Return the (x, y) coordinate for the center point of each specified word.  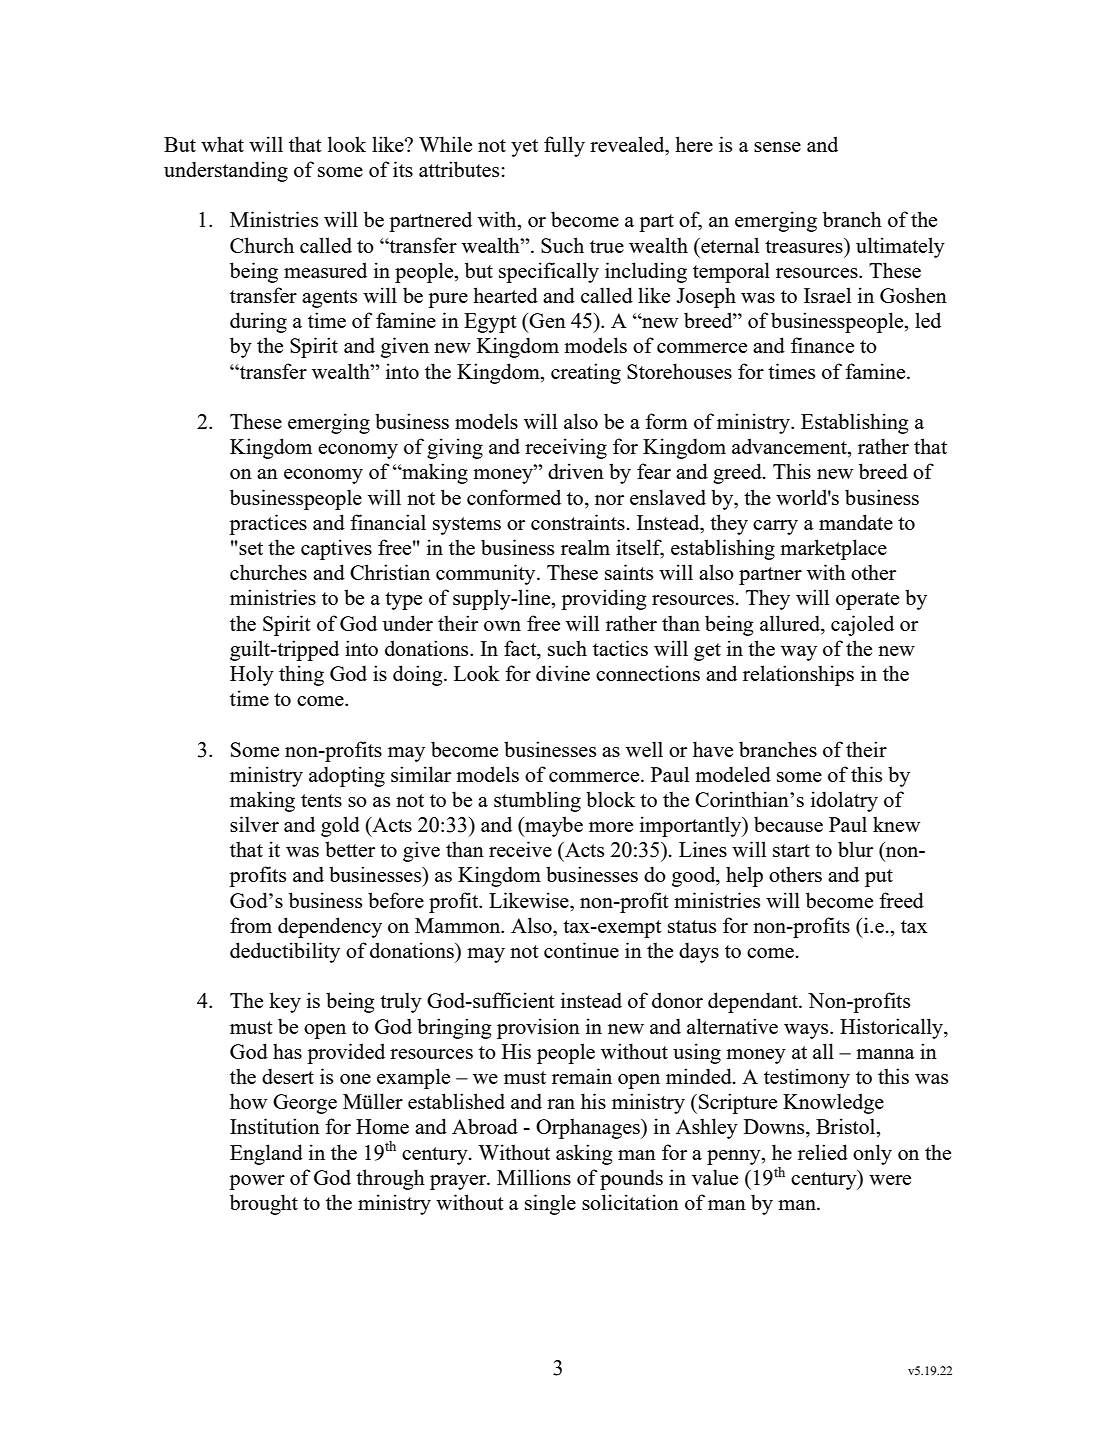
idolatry (844, 801)
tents (321, 800)
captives (336, 549)
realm (585, 547)
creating (586, 373)
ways (807, 1031)
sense (777, 147)
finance (822, 345)
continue (581, 950)
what (222, 144)
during (258, 322)
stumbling (537, 801)
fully (564, 146)
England (266, 1154)
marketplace (833, 549)
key (285, 1002)
